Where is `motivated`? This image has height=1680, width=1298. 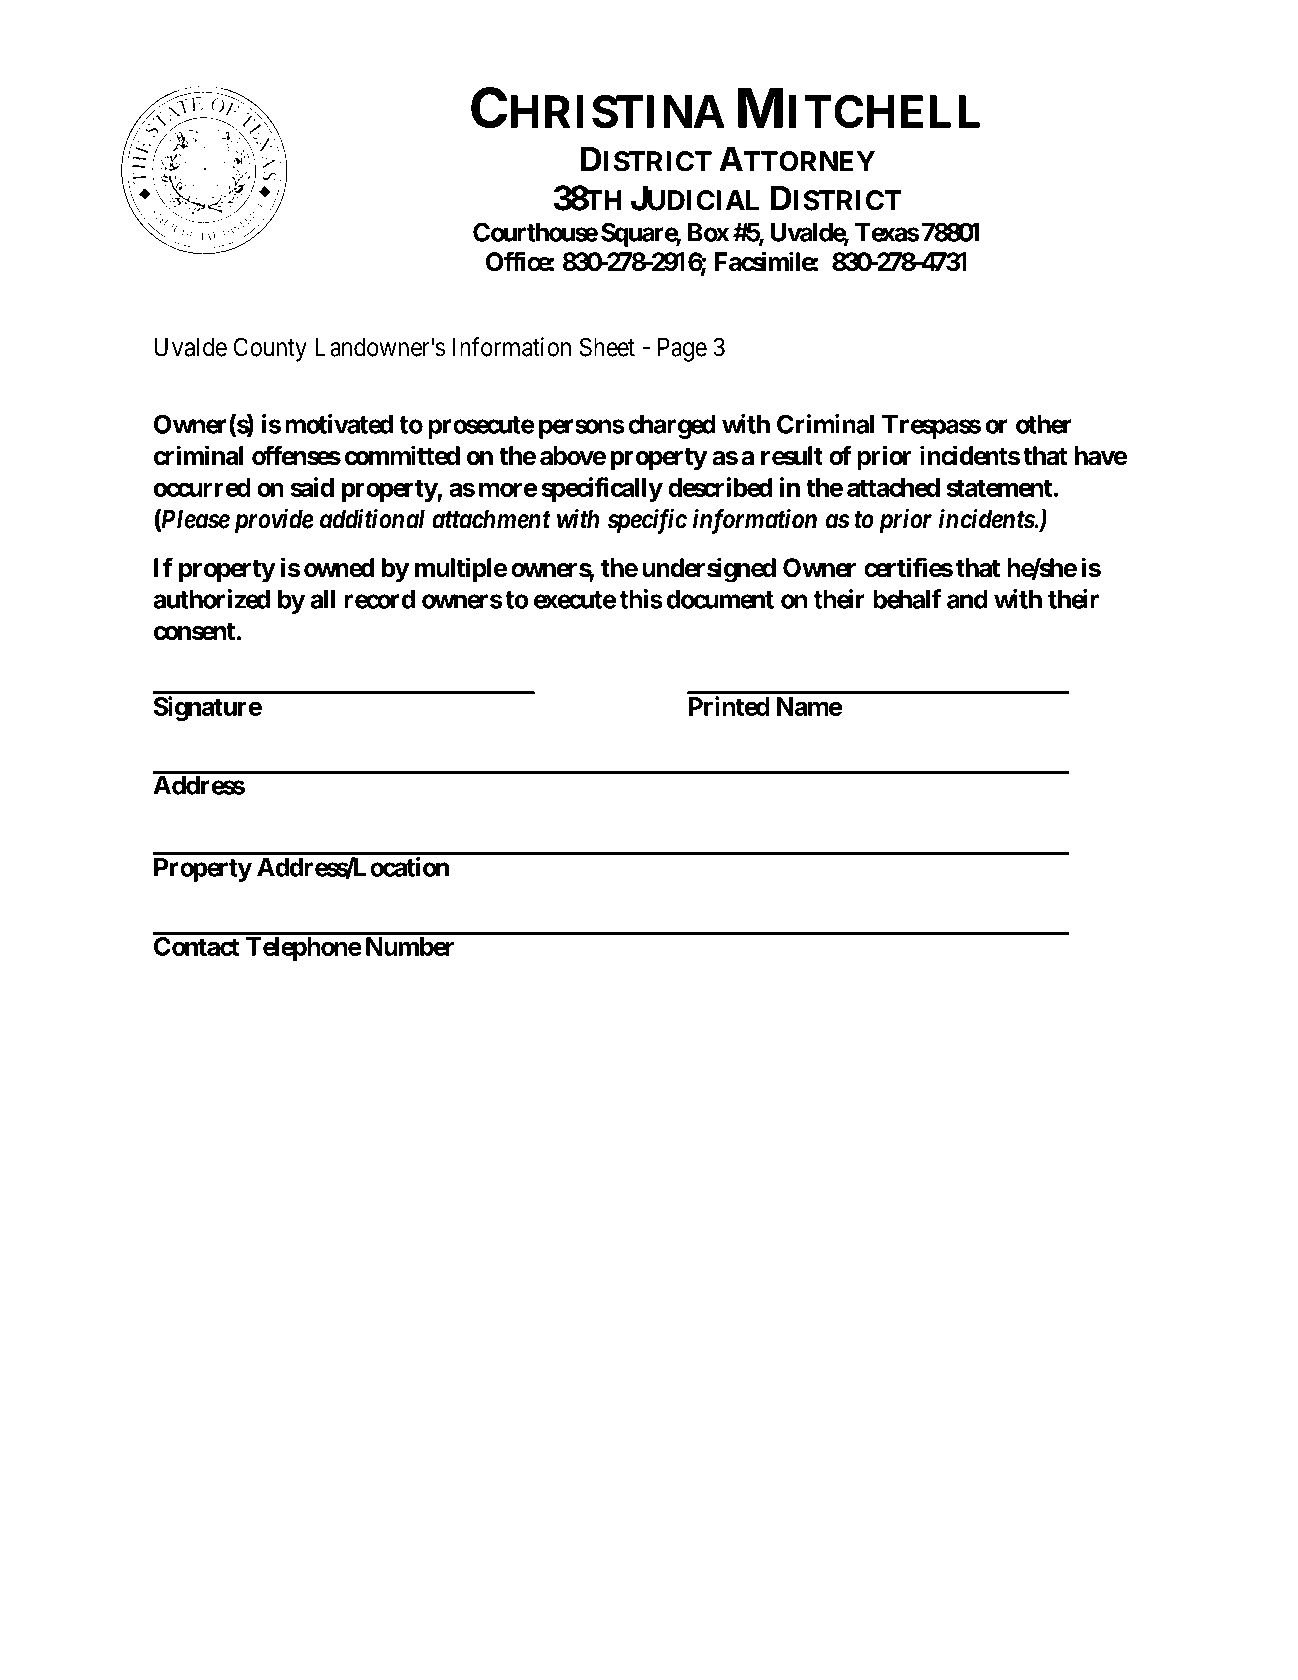
motivated is located at coordinates (339, 424).
